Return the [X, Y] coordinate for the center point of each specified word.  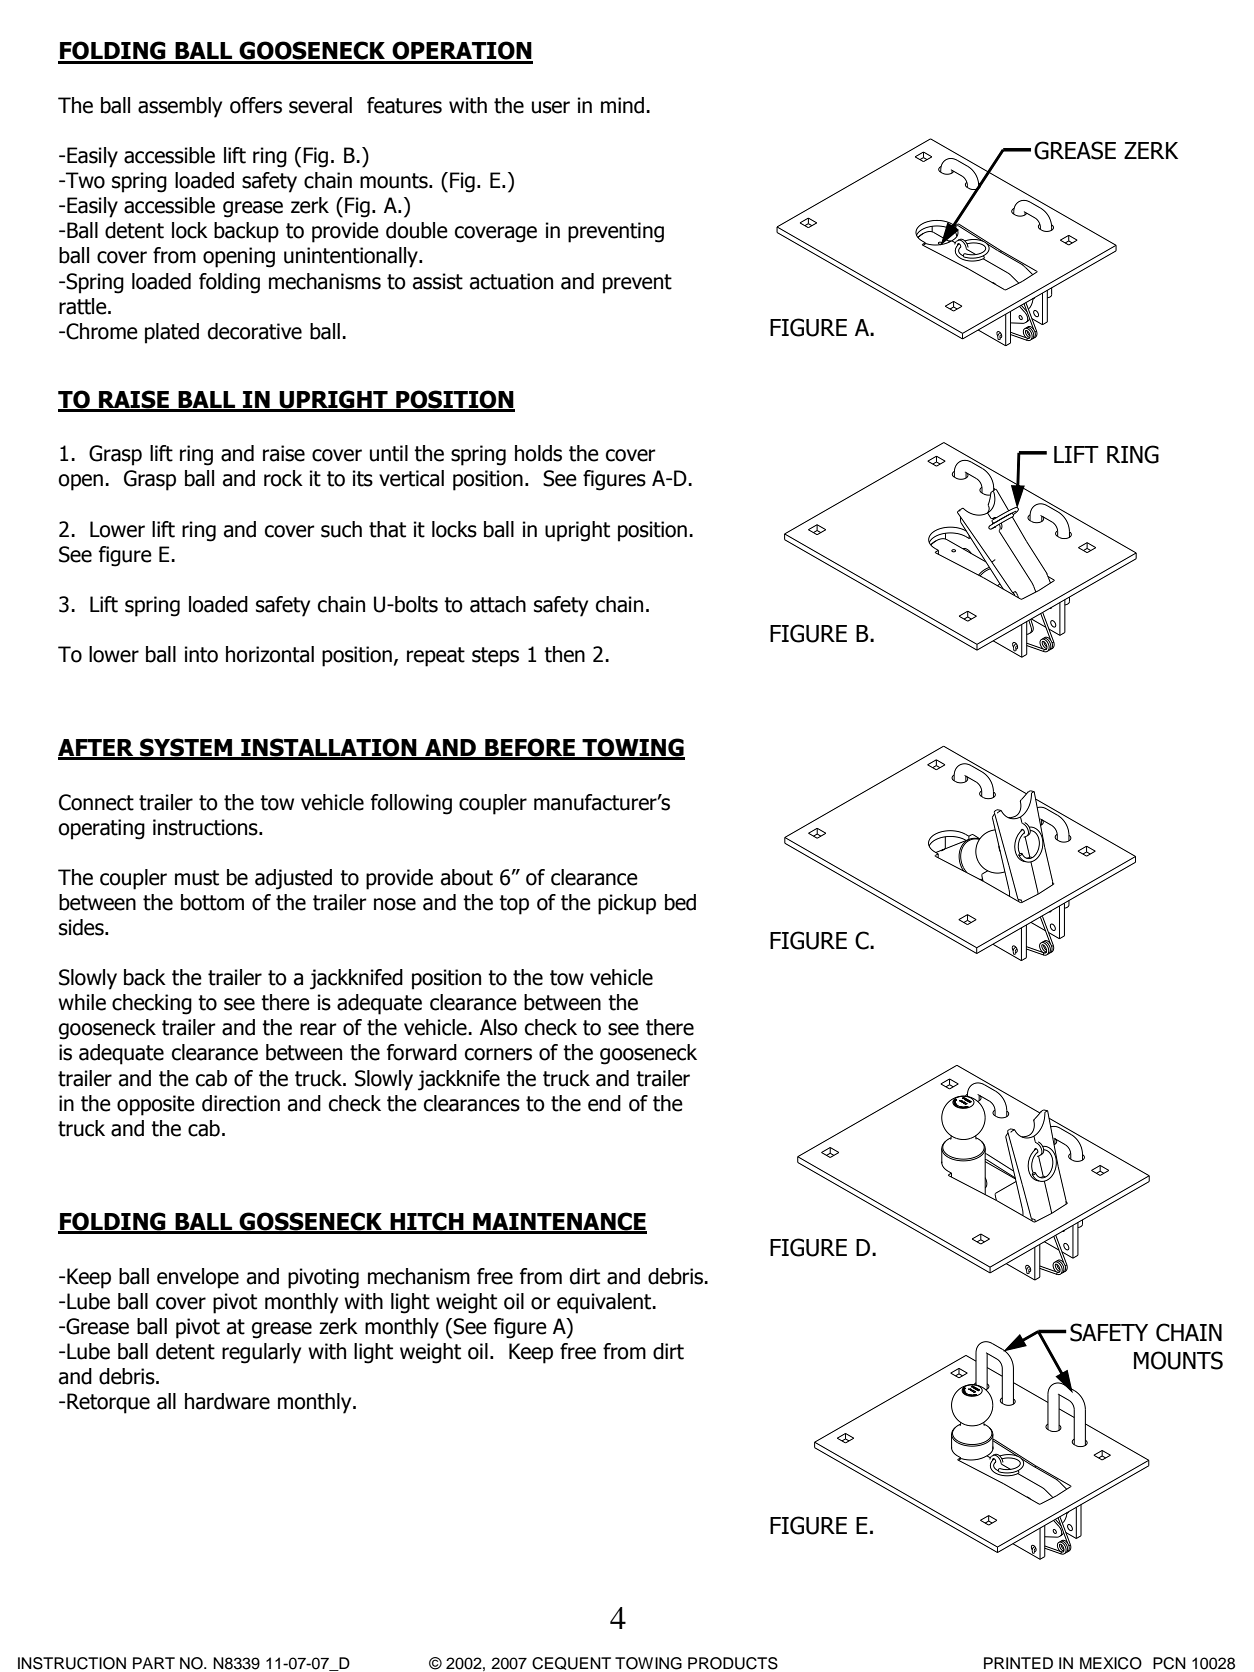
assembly [180, 107]
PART [154, 1663]
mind [622, 105]
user [551, 107]
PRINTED [1018, 1663]
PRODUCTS [733, 1663]
